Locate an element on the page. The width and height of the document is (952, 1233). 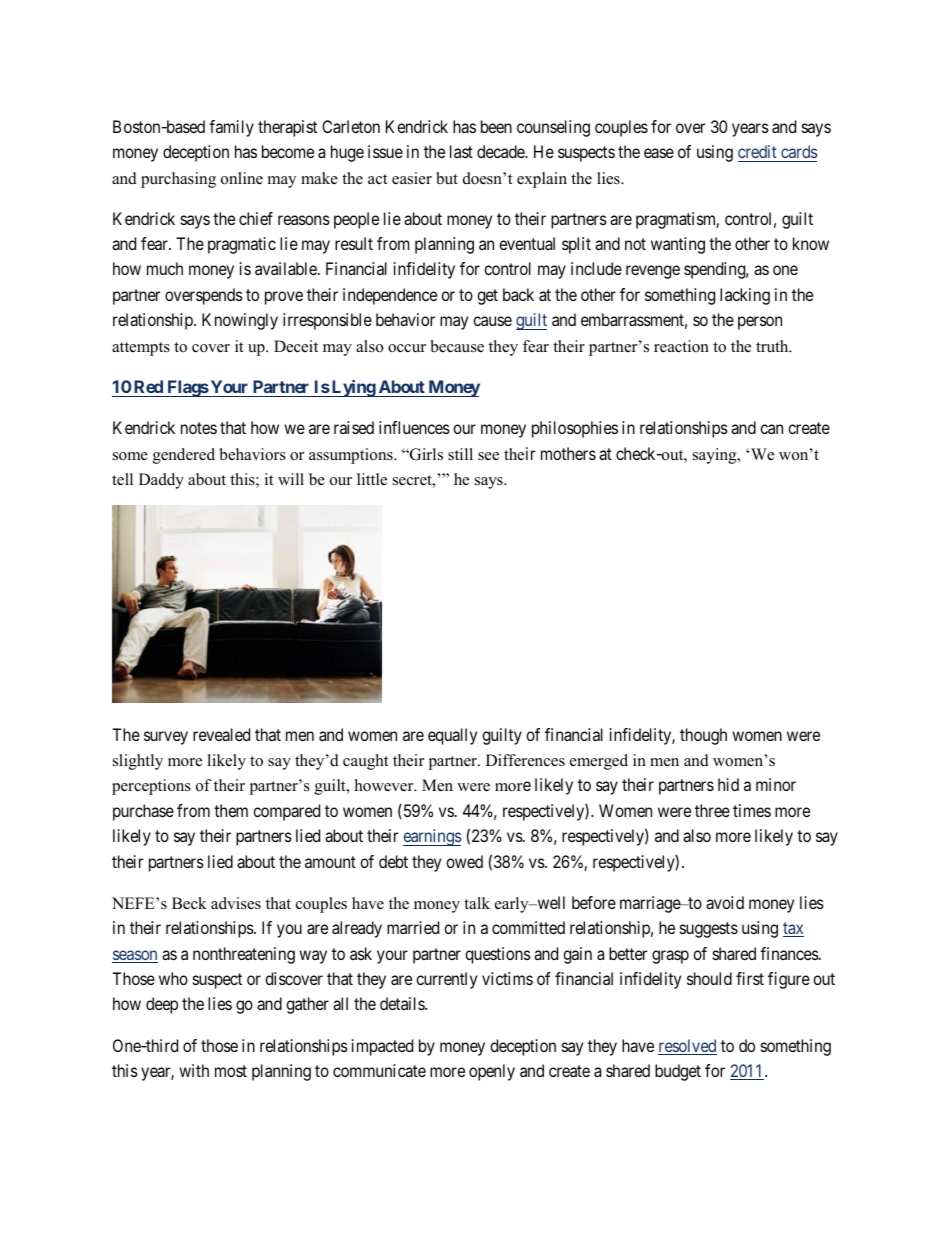
purchasing is located at coordinates (178, 180).
